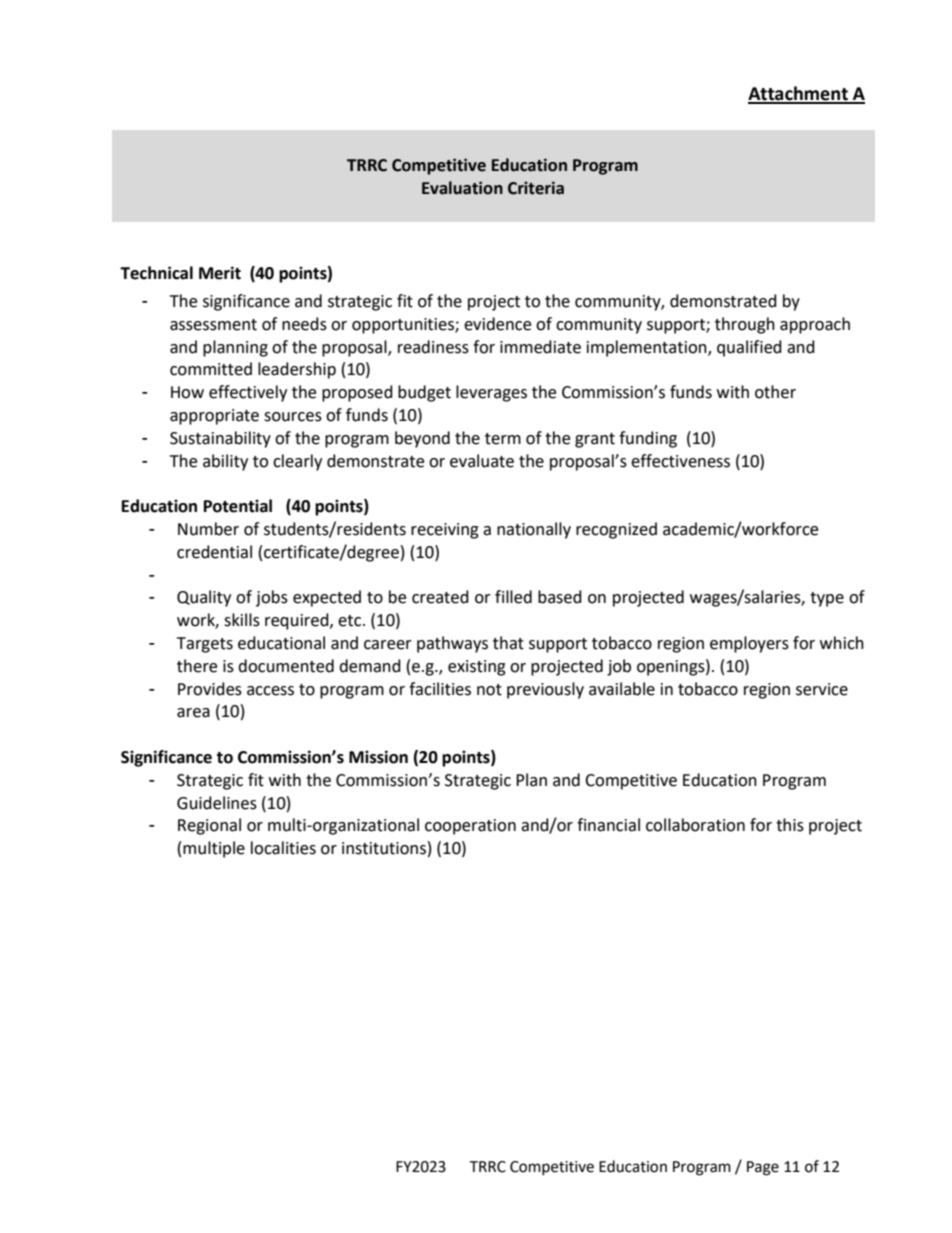 Image resolution: width=952 pixels, height=1233 pixels. What do you see at coordinates (508, 643) in the image?
I see `that` at bounding box center [508, 643].
